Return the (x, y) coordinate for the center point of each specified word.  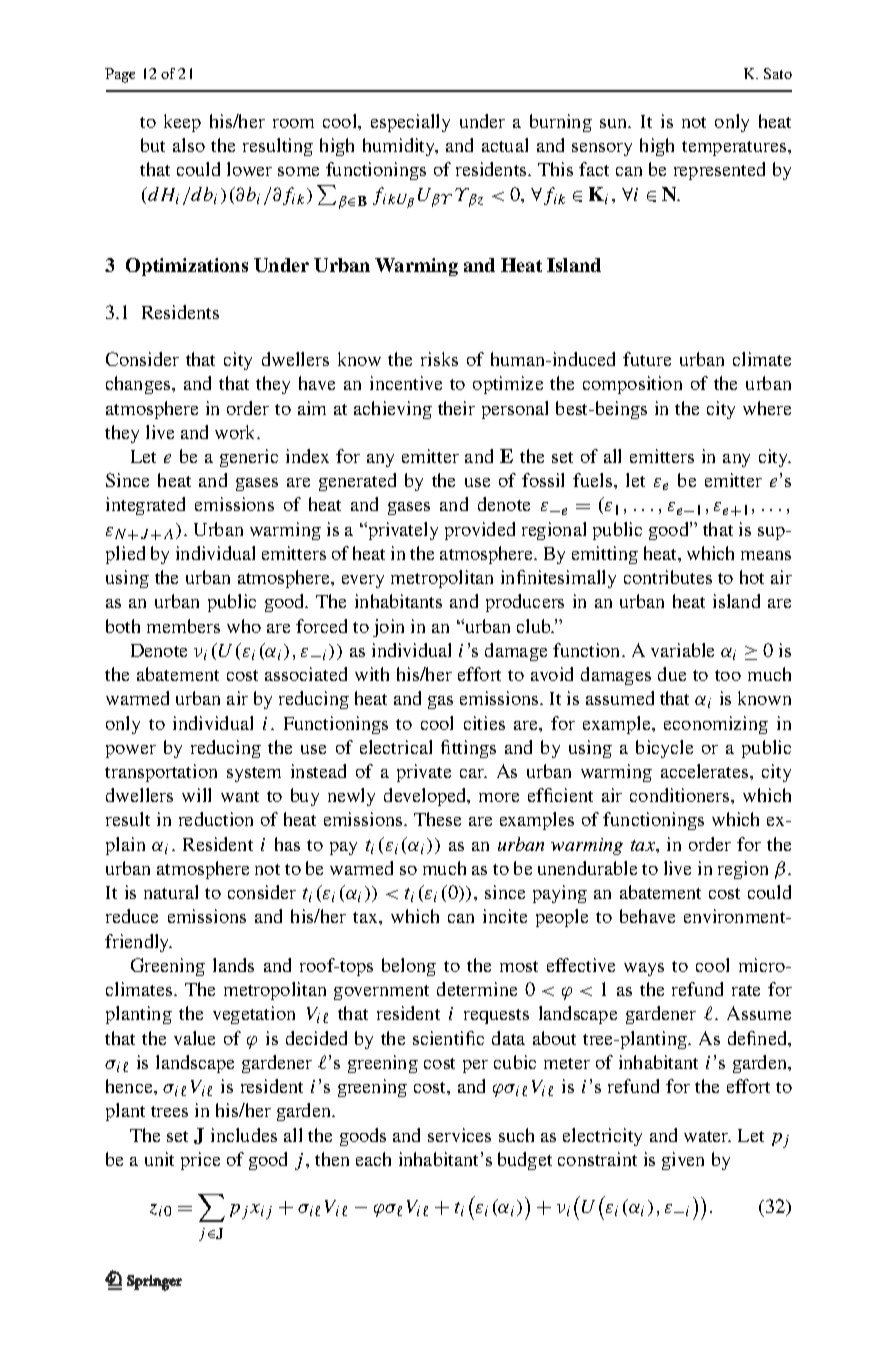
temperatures (735, 148)
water (707, 1136)
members (183, 626)
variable (682, 650)
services (459, 1135)
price (200, 1161)
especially (410, 123)
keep (182, 123)
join (388, 628)
